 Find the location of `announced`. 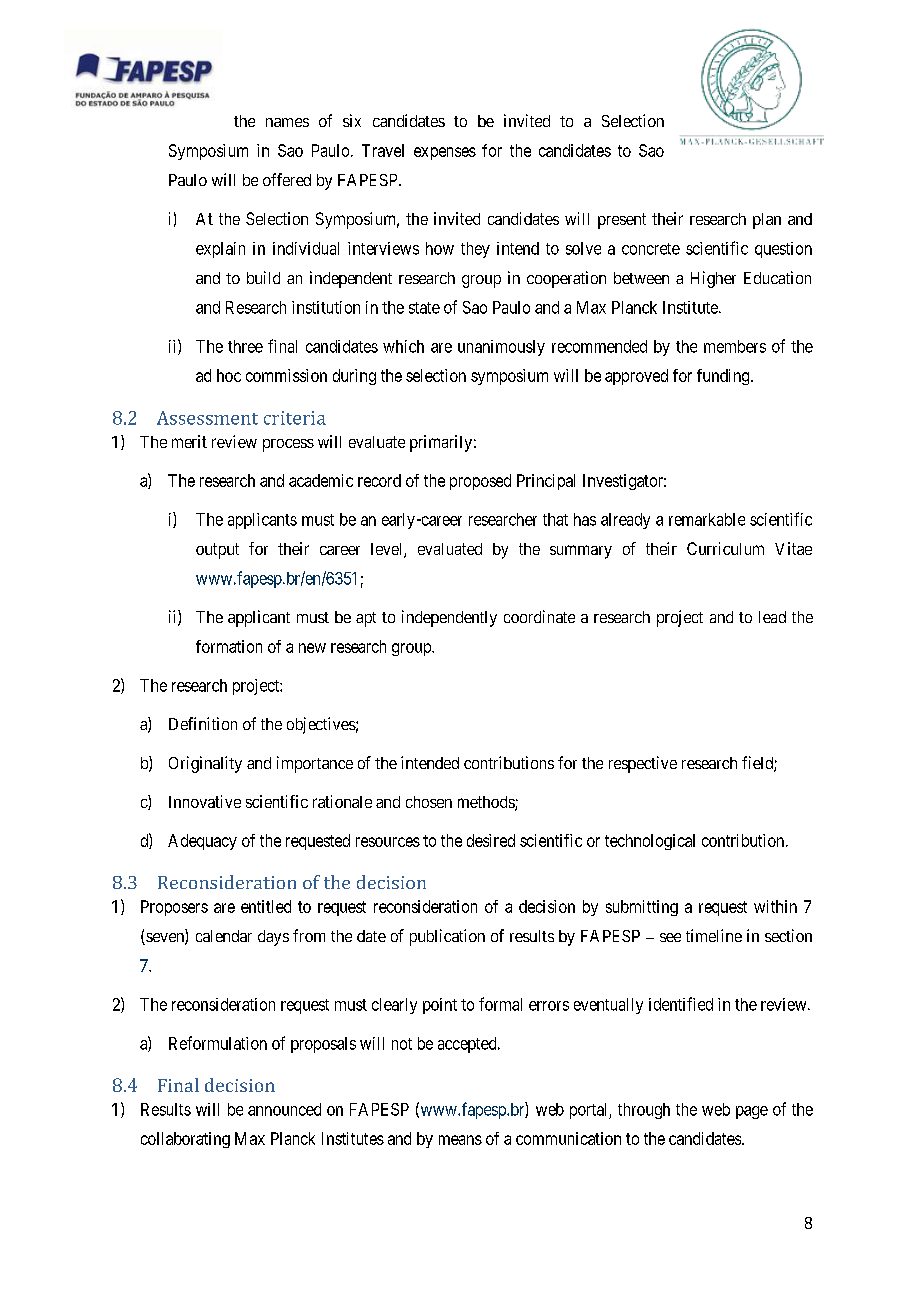

announced is located at coordinates (284, 1109).
